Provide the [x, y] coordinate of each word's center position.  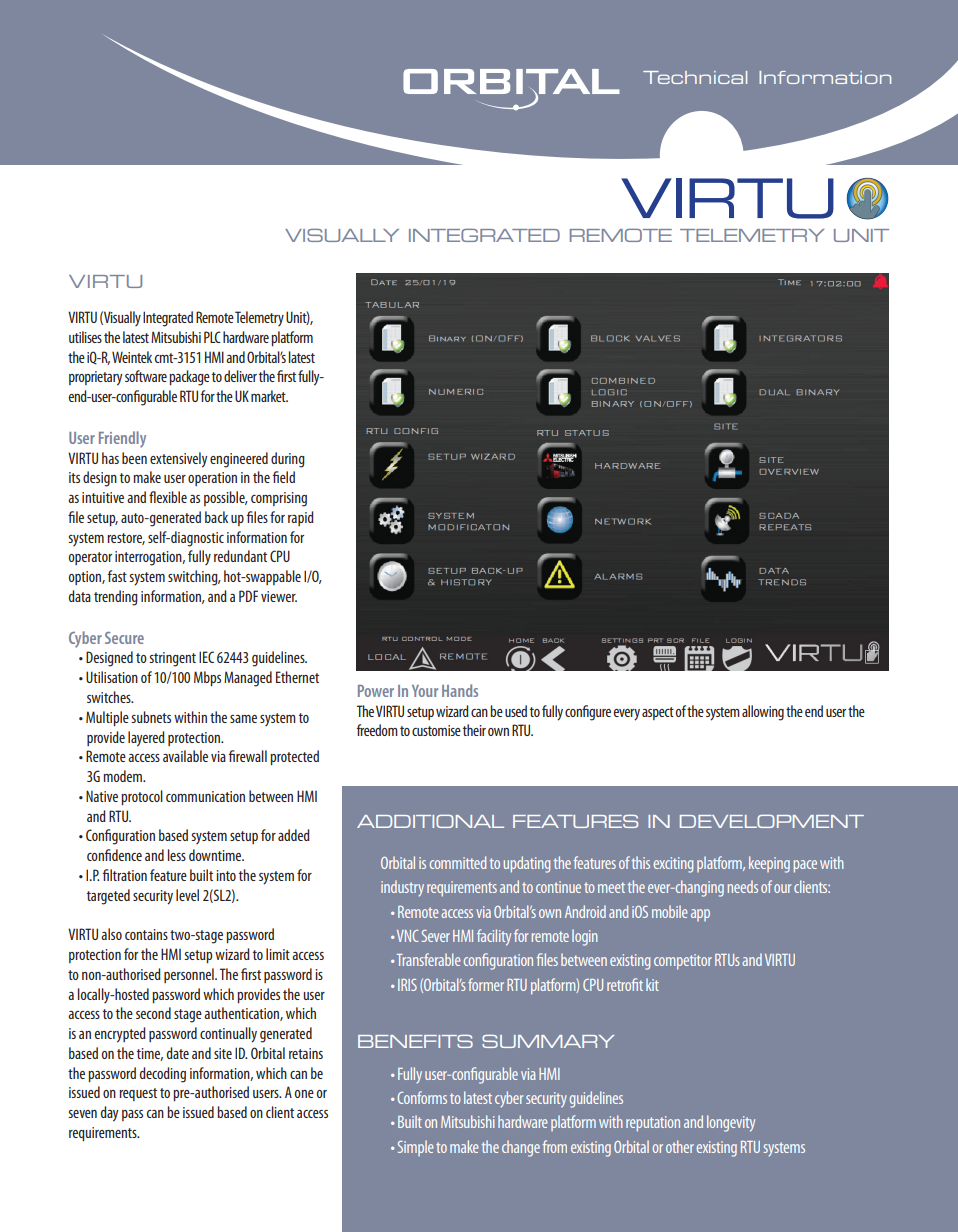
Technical [695, 77]
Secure [124, 638]
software [146, 376]
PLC [212, 337]
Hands [460, 690]
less [177, 855]
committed [458, 862]
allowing [763, 713]
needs [743, 886]
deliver [240, 376]
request [138, 1094]
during [288, 460]
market [269, 396]
